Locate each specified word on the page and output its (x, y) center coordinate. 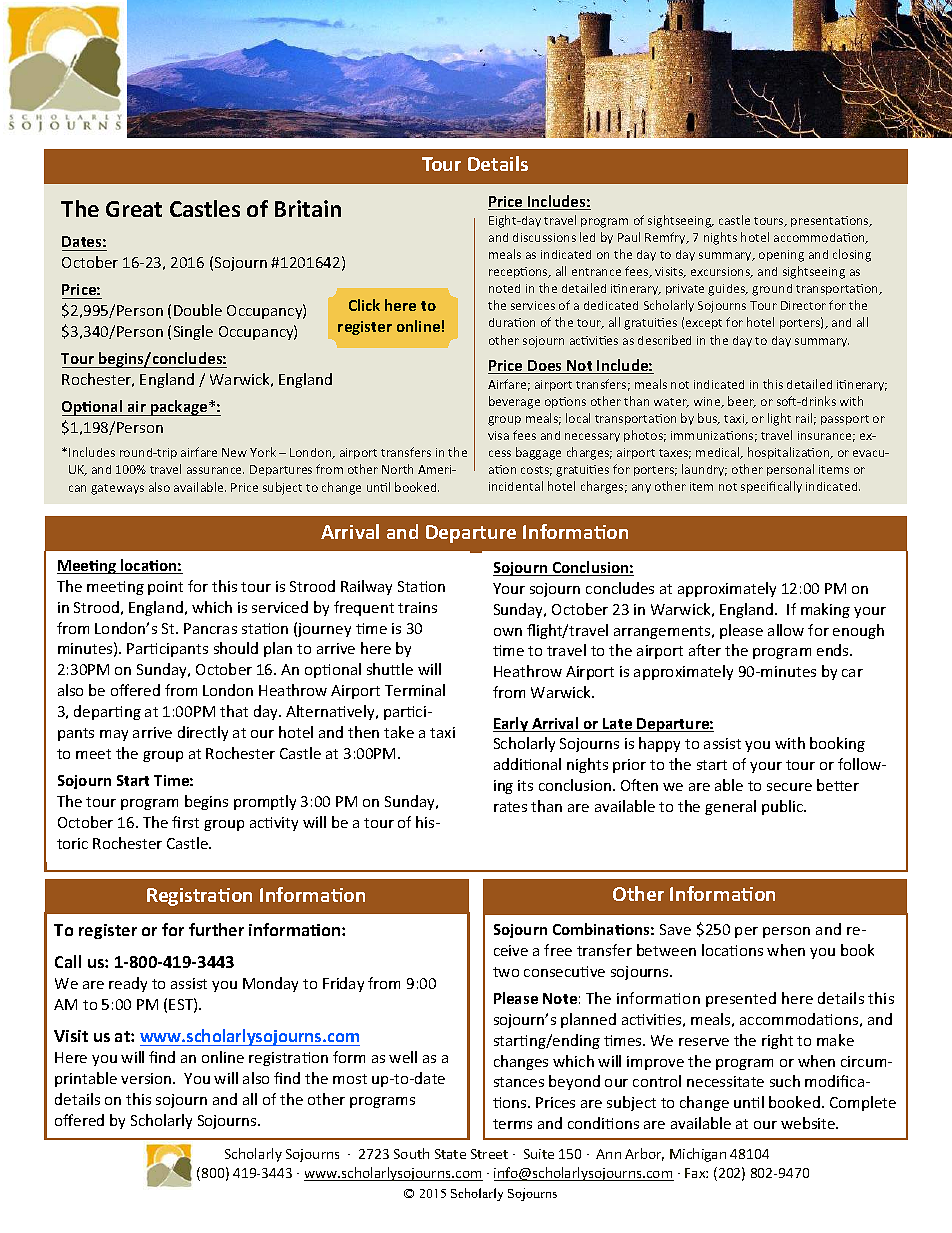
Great (134, 209)
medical (719, 453)
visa (498, 435)
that (234, 711)
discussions (544, 237)
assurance (215, 470)
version (147, 1078)
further (216, 929)
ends (834, 650)
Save (675, 929)
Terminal (415, 690)
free (558, 950)
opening (781, 256)
